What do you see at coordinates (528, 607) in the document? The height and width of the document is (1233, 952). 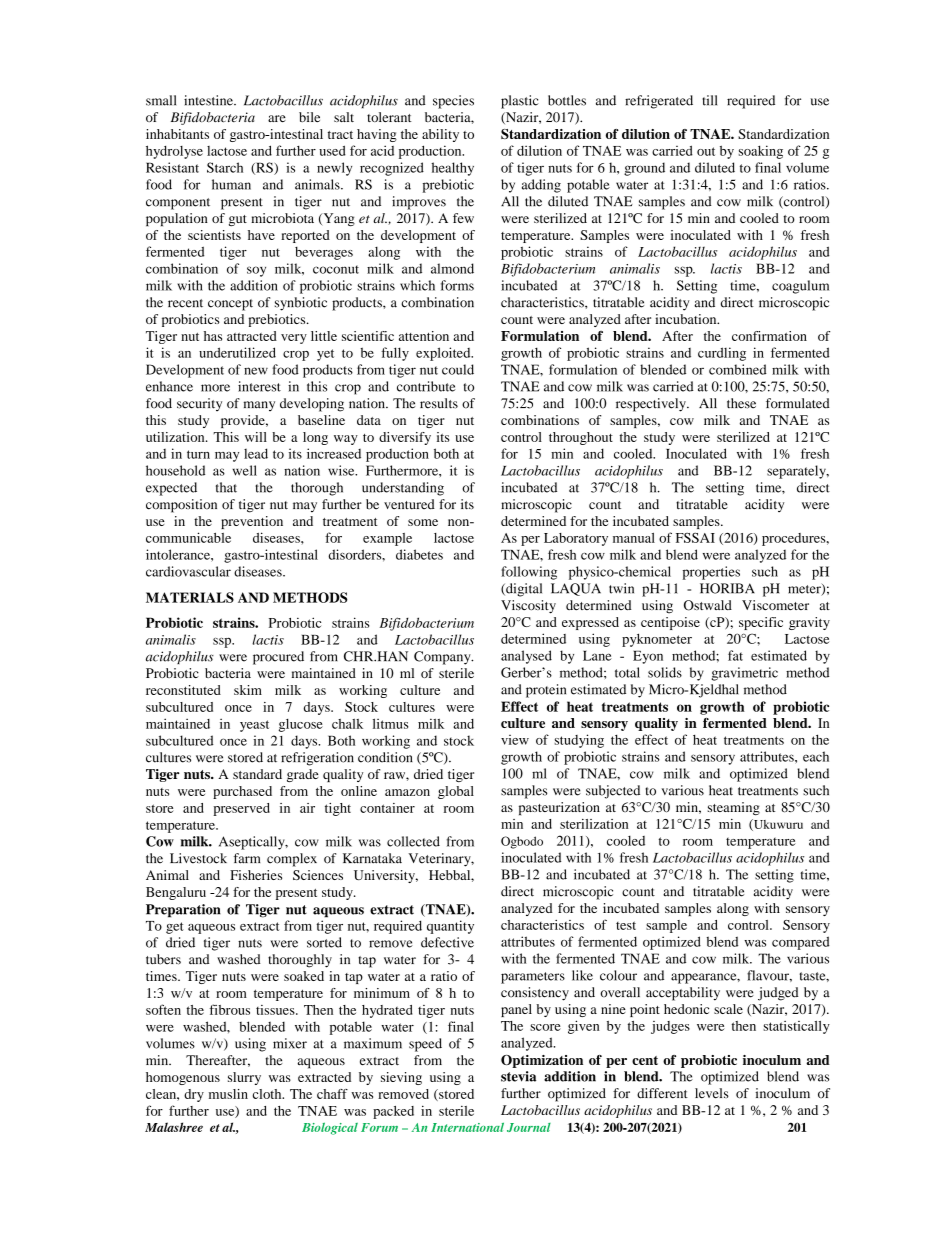 I see `Viscosity` at bounding box center [528, 607].
